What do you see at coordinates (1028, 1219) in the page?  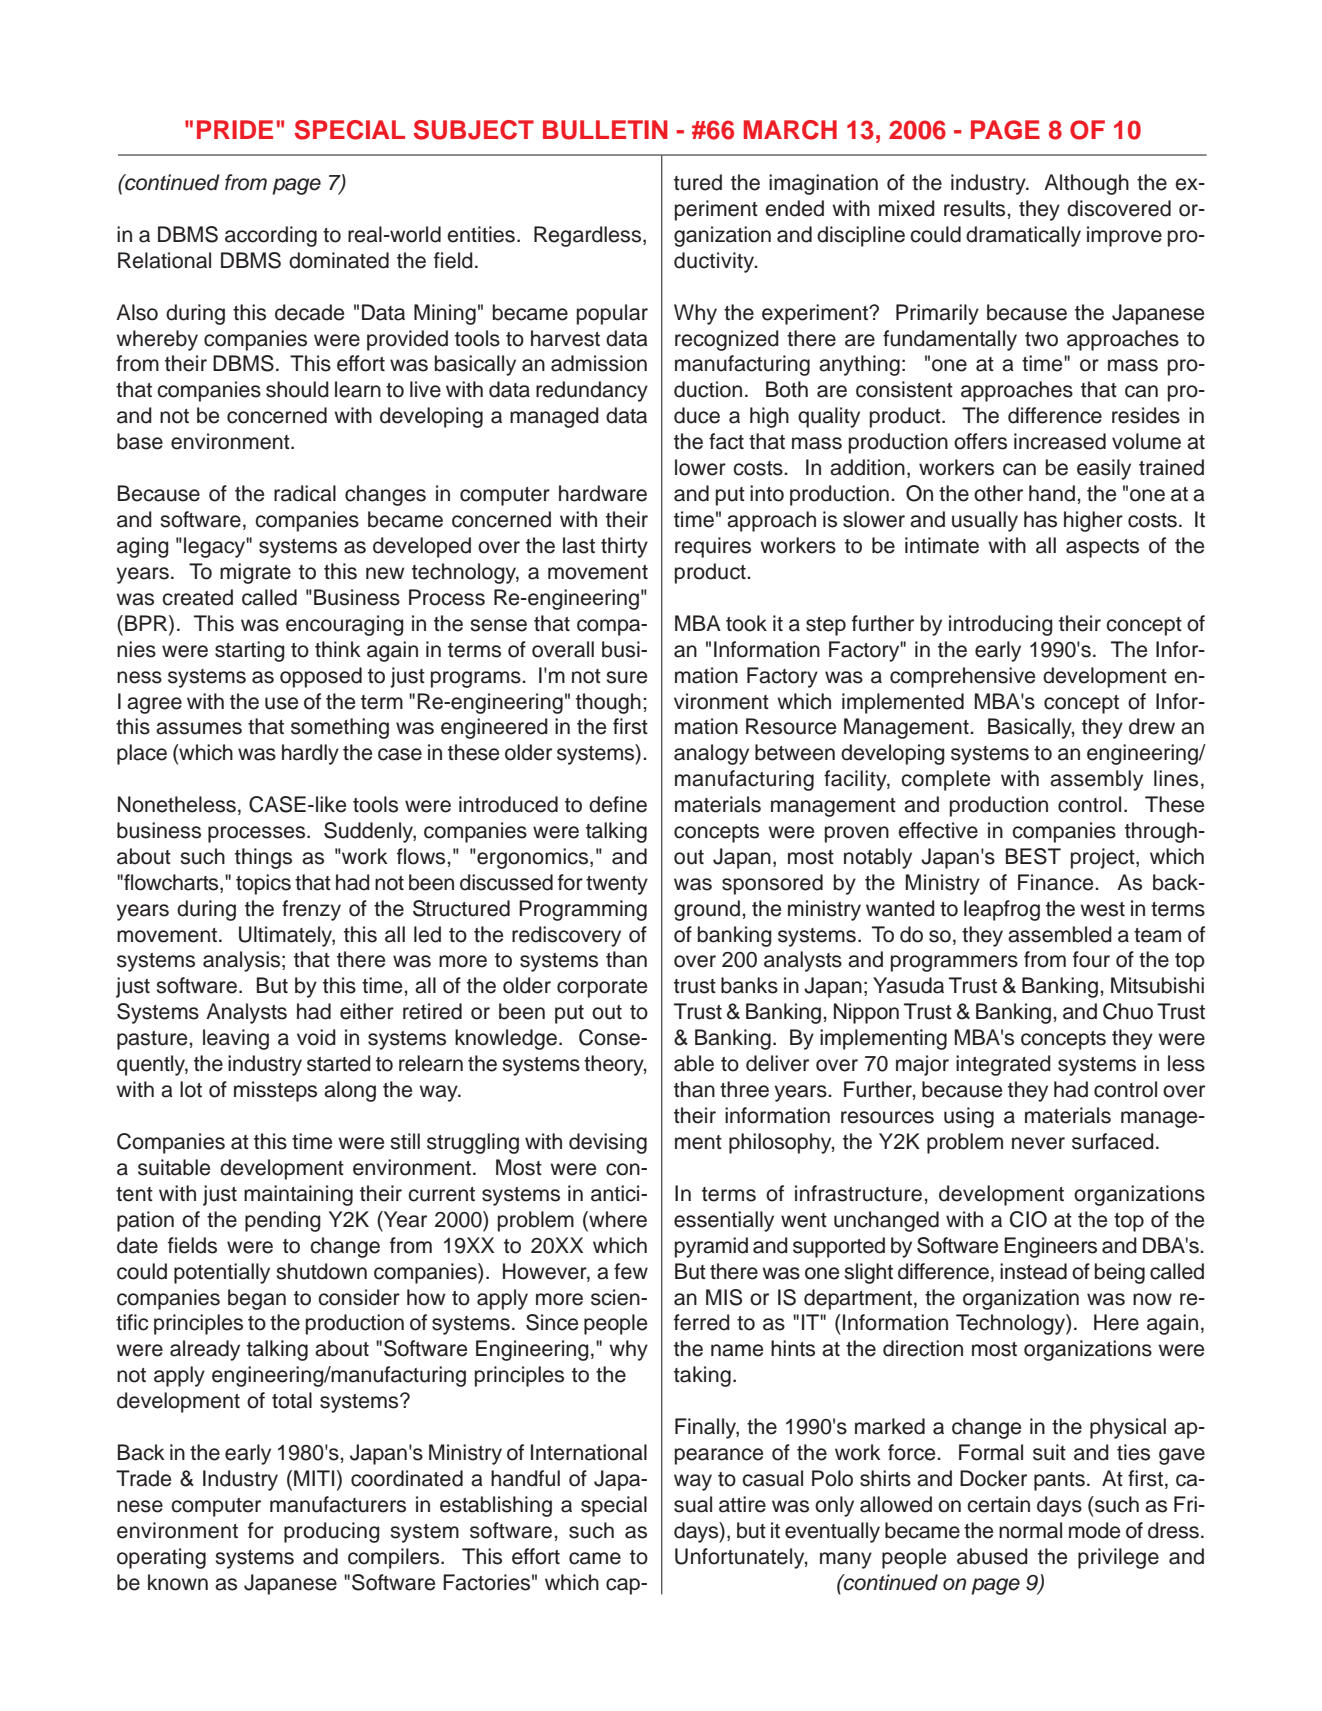 I see `CIO` at bounding box center [1028, 1219].
